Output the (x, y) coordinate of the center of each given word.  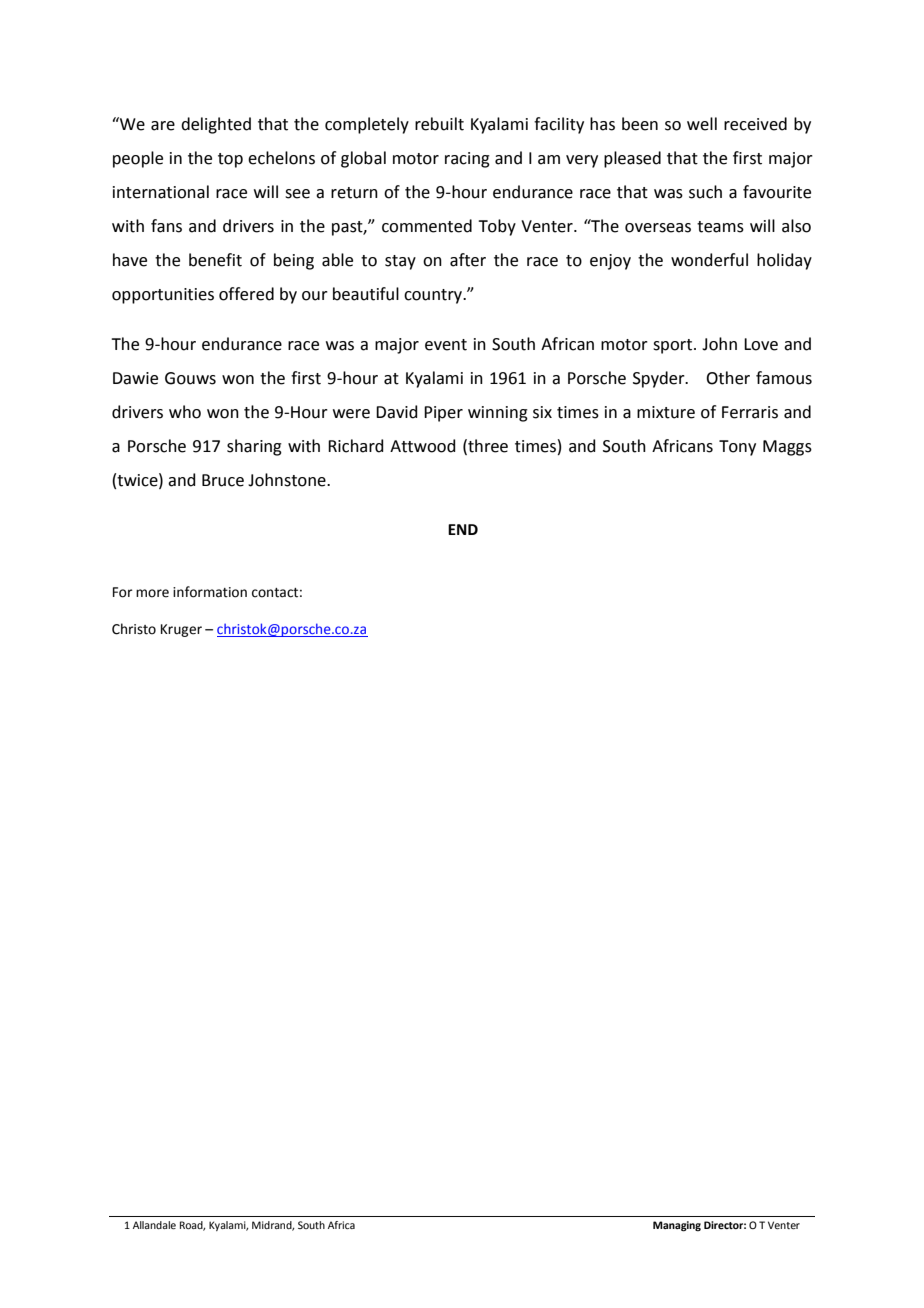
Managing (677, 1226)
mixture (666, 412)
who (185, 412)
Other (728, 378)
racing (467, 160)
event (446, 345)
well (702, 124)
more (152, 593)
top (230, 160)
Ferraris (750, 412)
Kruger (181, 630)
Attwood (423, 446)
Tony (737, 448)
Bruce (223, 480)
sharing (254, 447)
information (210, 592)
